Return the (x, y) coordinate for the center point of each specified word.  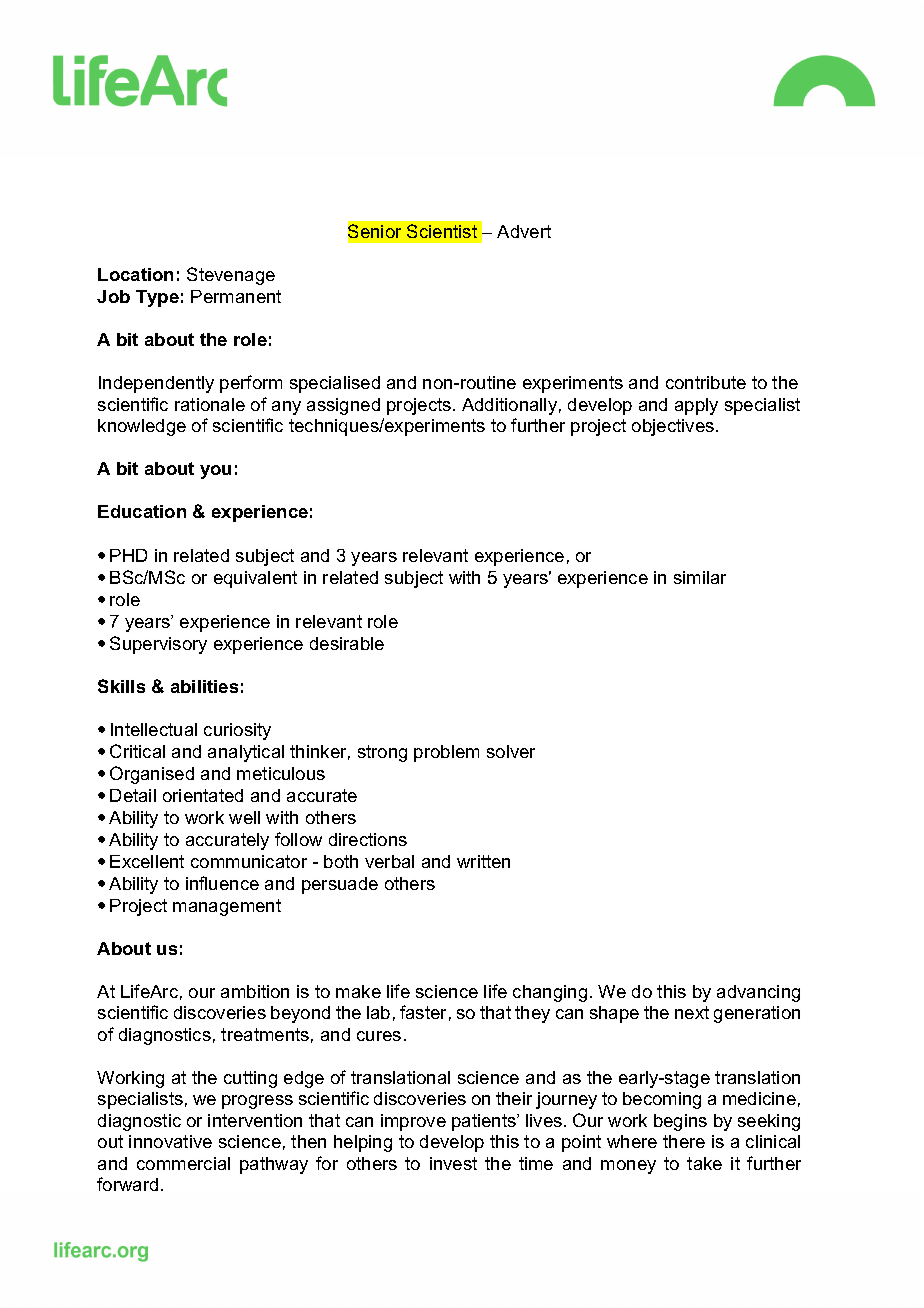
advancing (758, 993)
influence (222, 883)
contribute (706, 382)
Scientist (442, 231)
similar (700, 577)
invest (453, 1163)
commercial (183, 1163)
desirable (347, 643)
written (483, 861)
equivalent (255, 579)
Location (135, 274)
